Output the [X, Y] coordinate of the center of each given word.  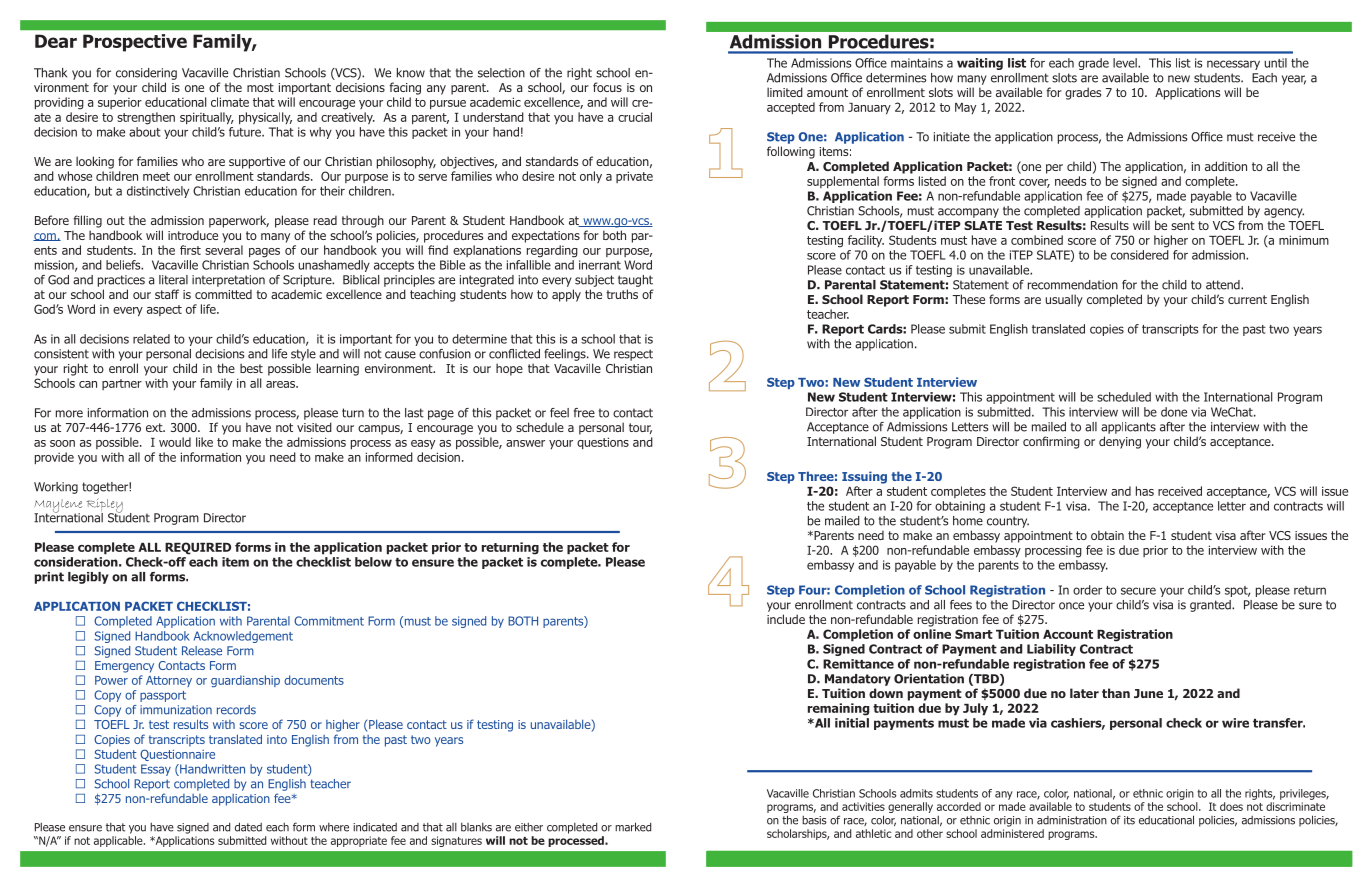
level [1126, 63]
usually [1064, 300]
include [786, 619]
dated [248, 827]
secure [1138, 591]
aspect [164, 310]
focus [607, 87]
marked [633, 827]
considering [146, 74]
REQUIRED [198, 548]
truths [622, 294]
